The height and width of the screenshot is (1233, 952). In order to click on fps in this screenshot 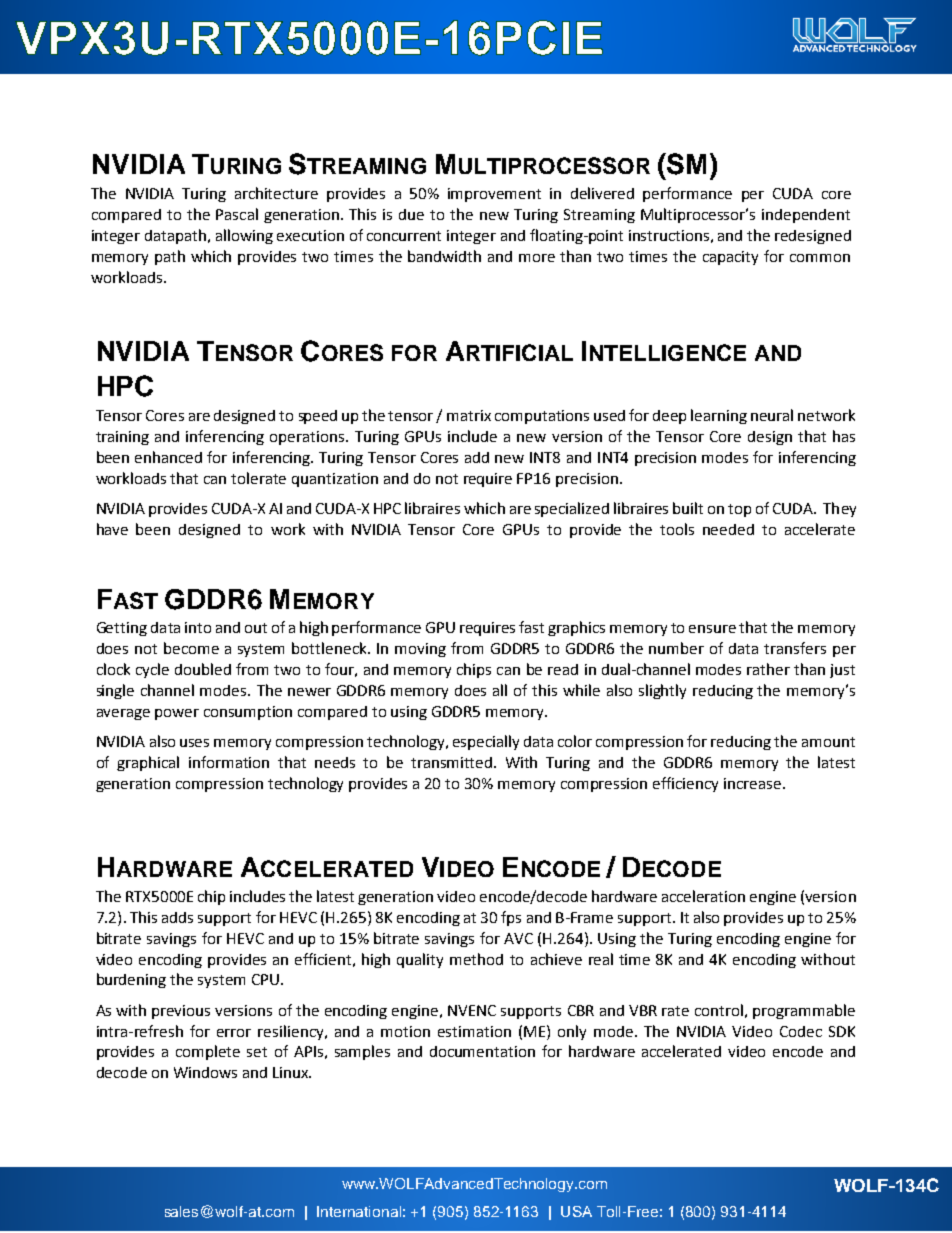, I will do `click(511, 918)`.
